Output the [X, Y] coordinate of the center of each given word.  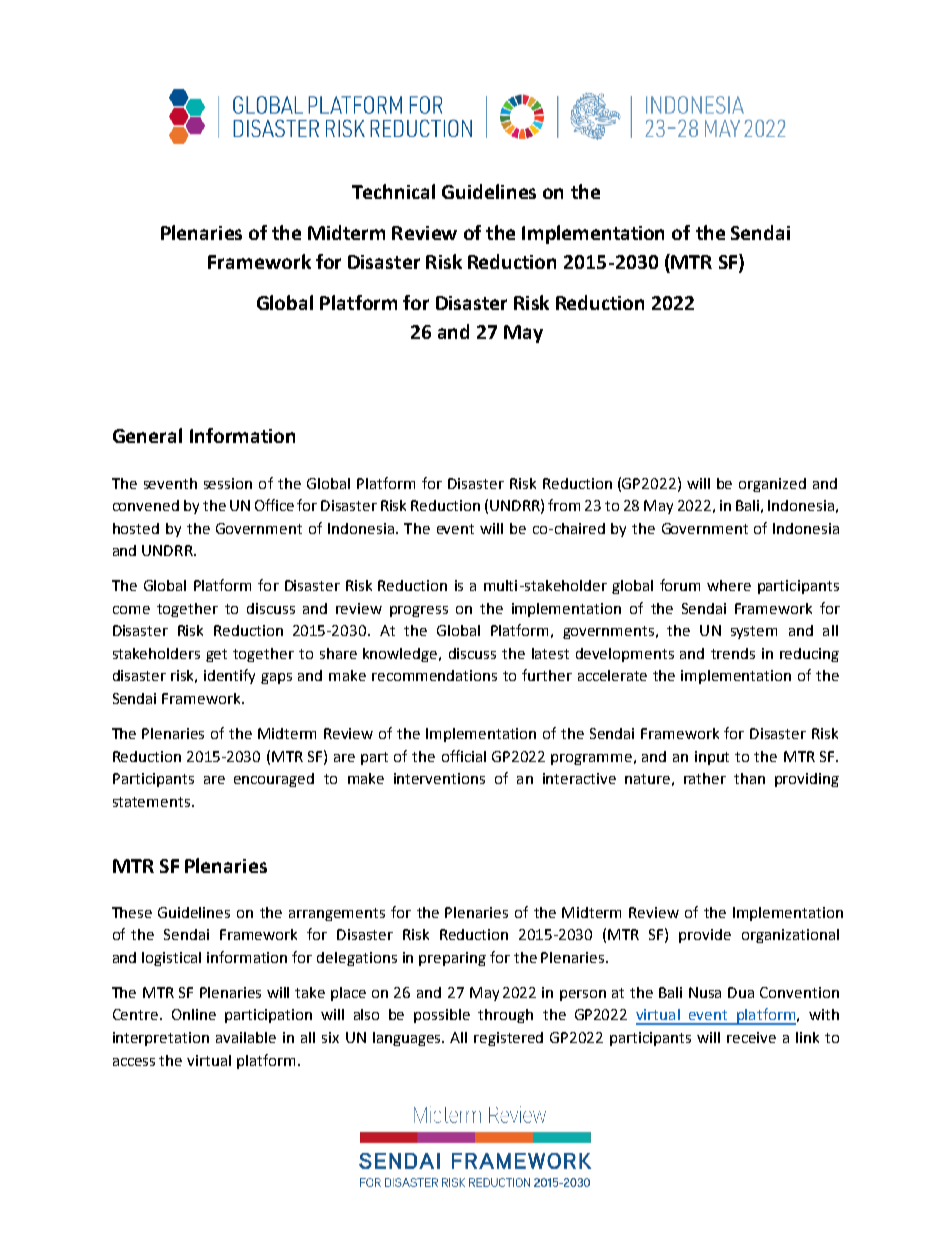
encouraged [274, 780]
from [564, 505]
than [749, 778]
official [464, 756]
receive [751, 1037]
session [228, 483]
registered [508, 1039]
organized [772, 485]
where [729, 585]
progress [419, 611]
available [246, 1037]
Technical [393, 191]
